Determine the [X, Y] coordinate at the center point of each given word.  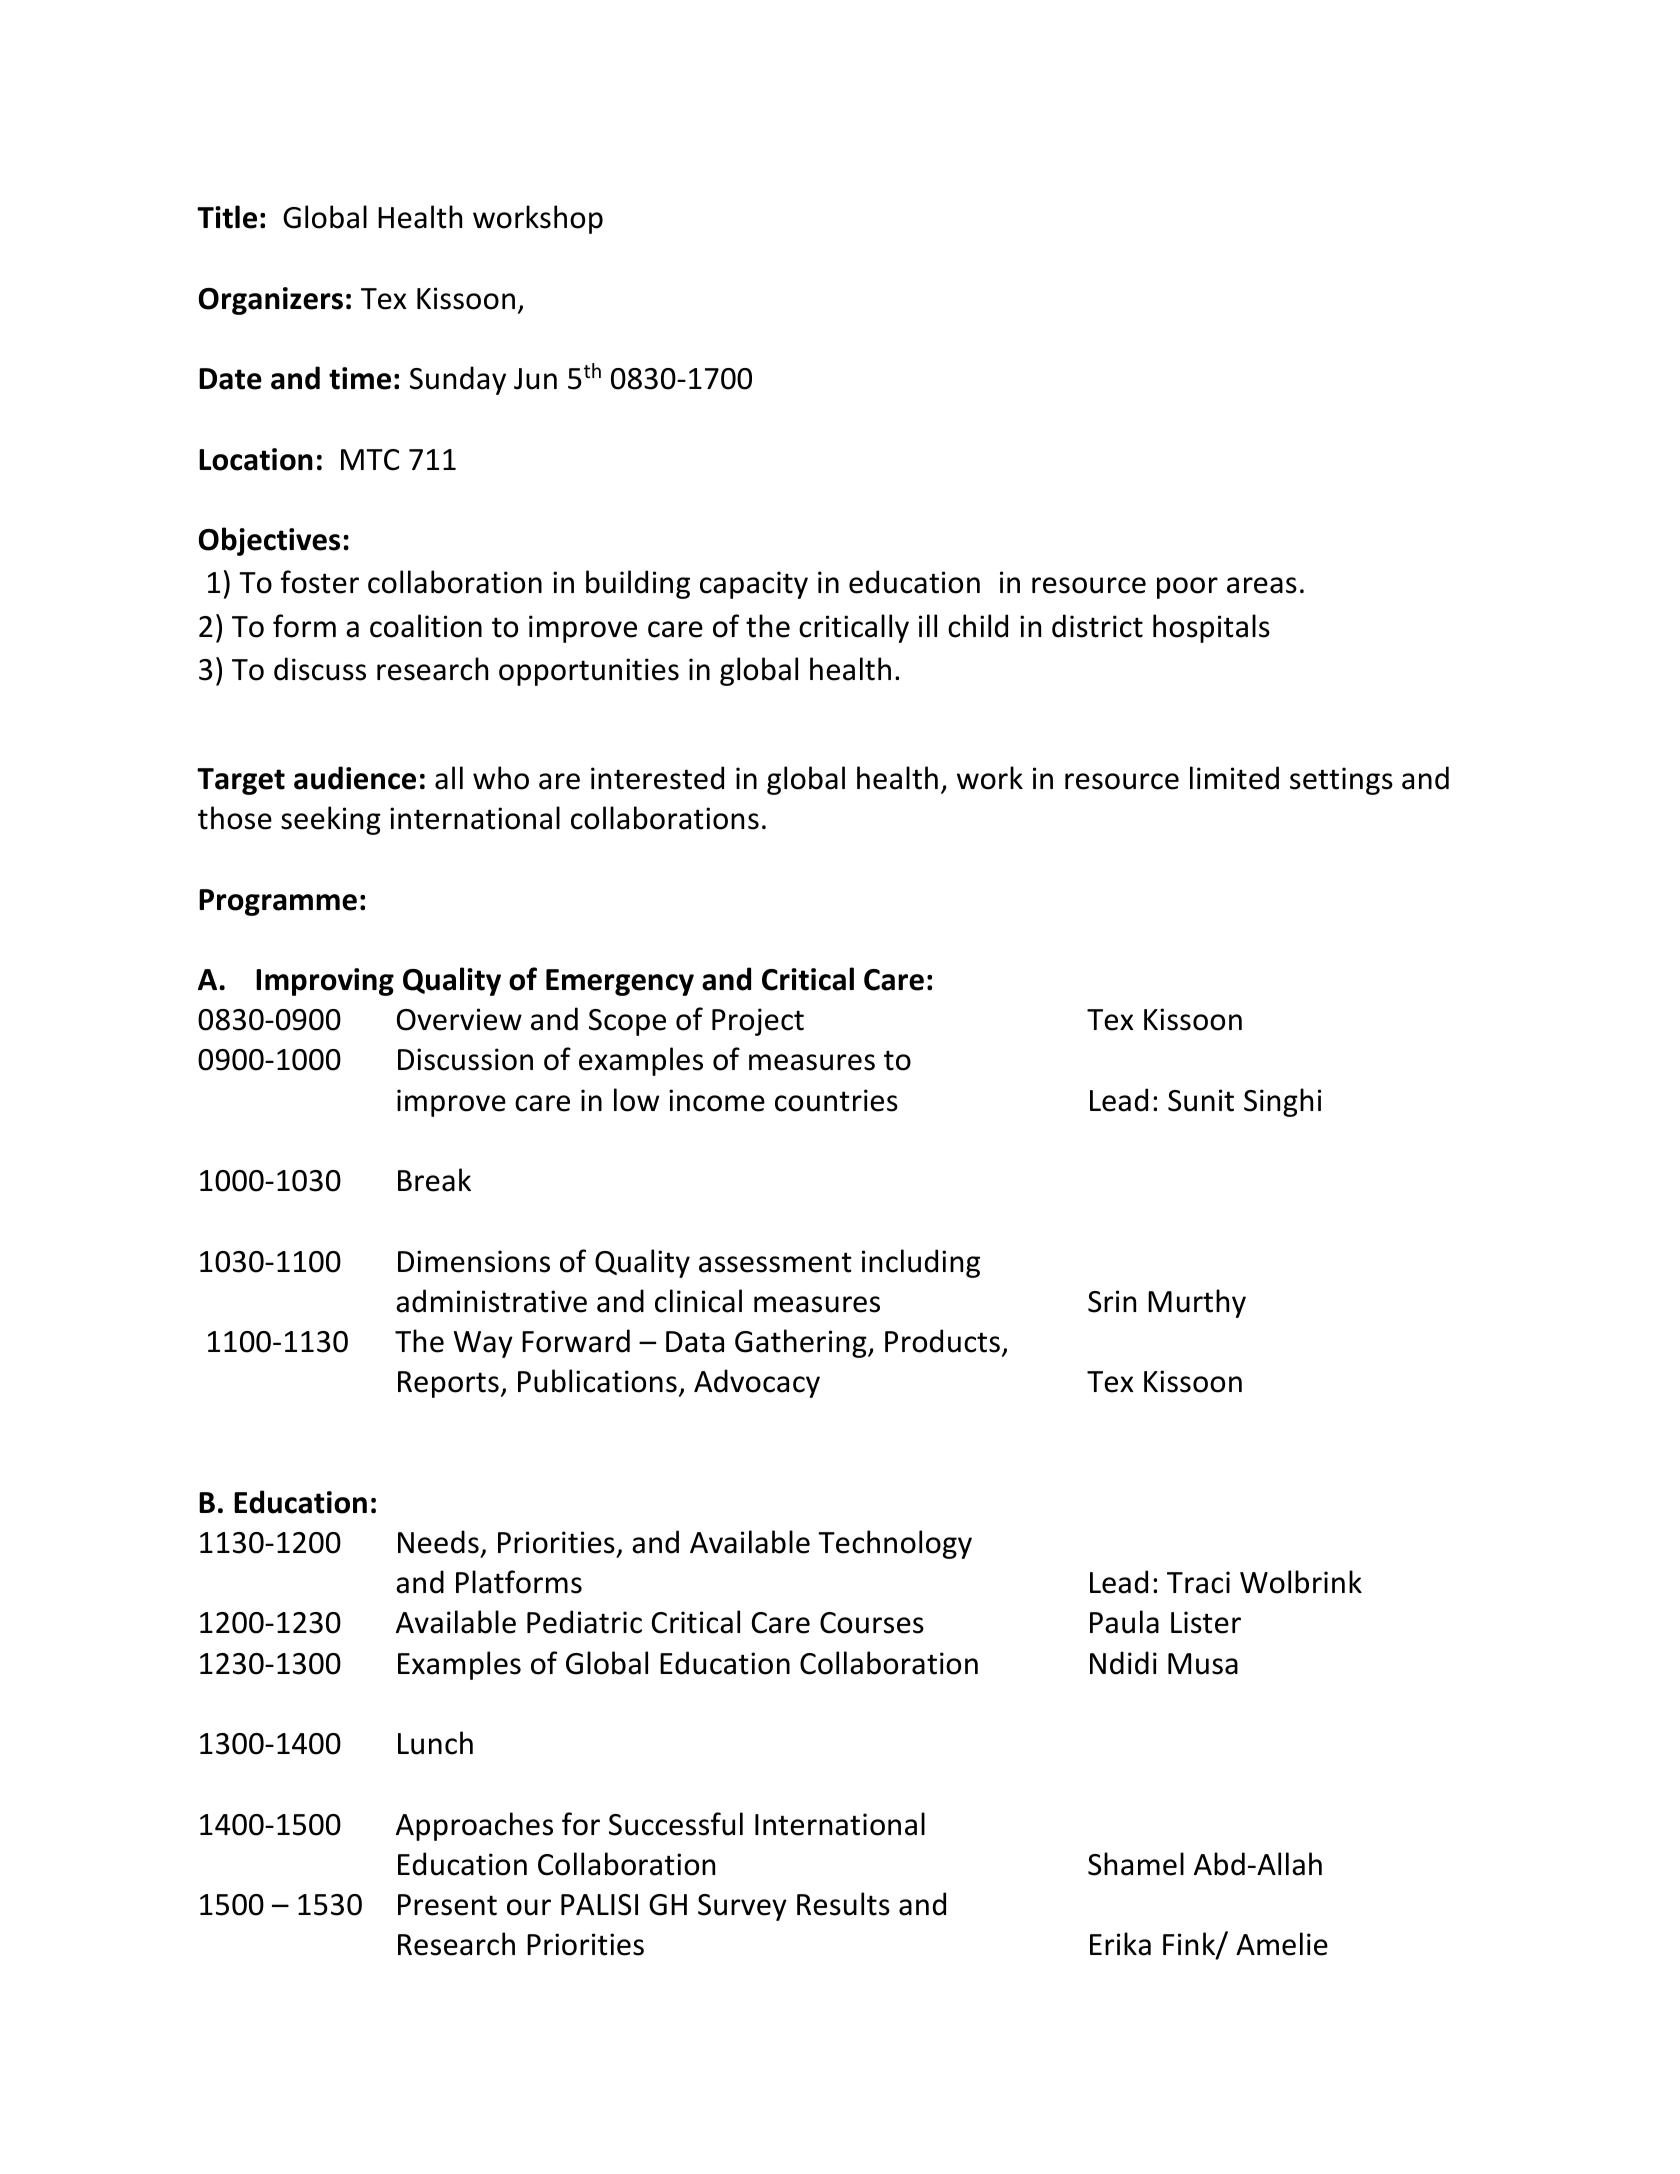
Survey [742, 1907]
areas [1262, 585]
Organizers [271, 301]
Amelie [1282, 1944]
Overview [459, 1019]
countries [836, 1100]
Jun [535, 379]
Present [447, 1905]
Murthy [1197, 1303]
